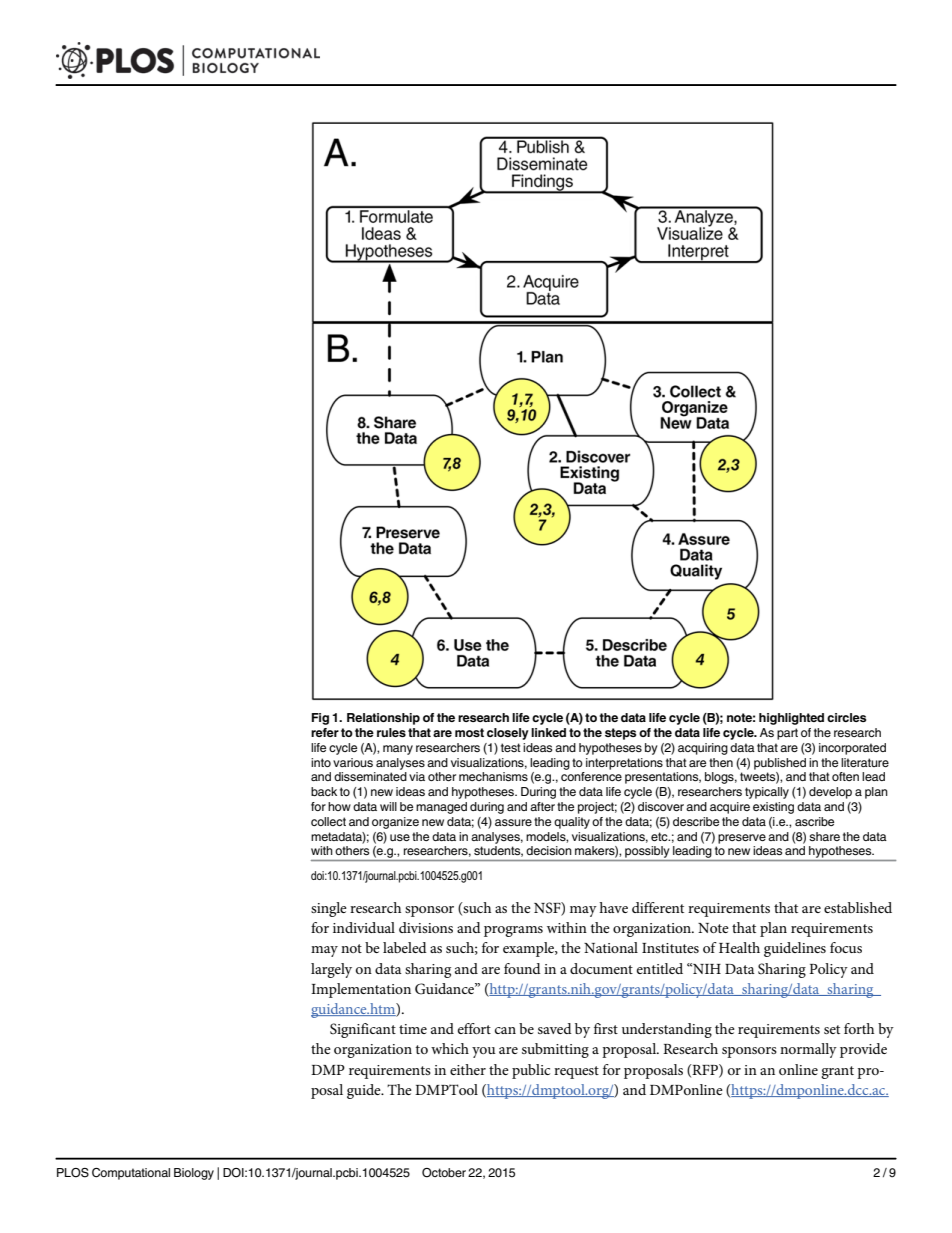 This document has width=952, height=1233. Describe the element at coordinates (325, 732) in the document. I see `refer` at that location.
